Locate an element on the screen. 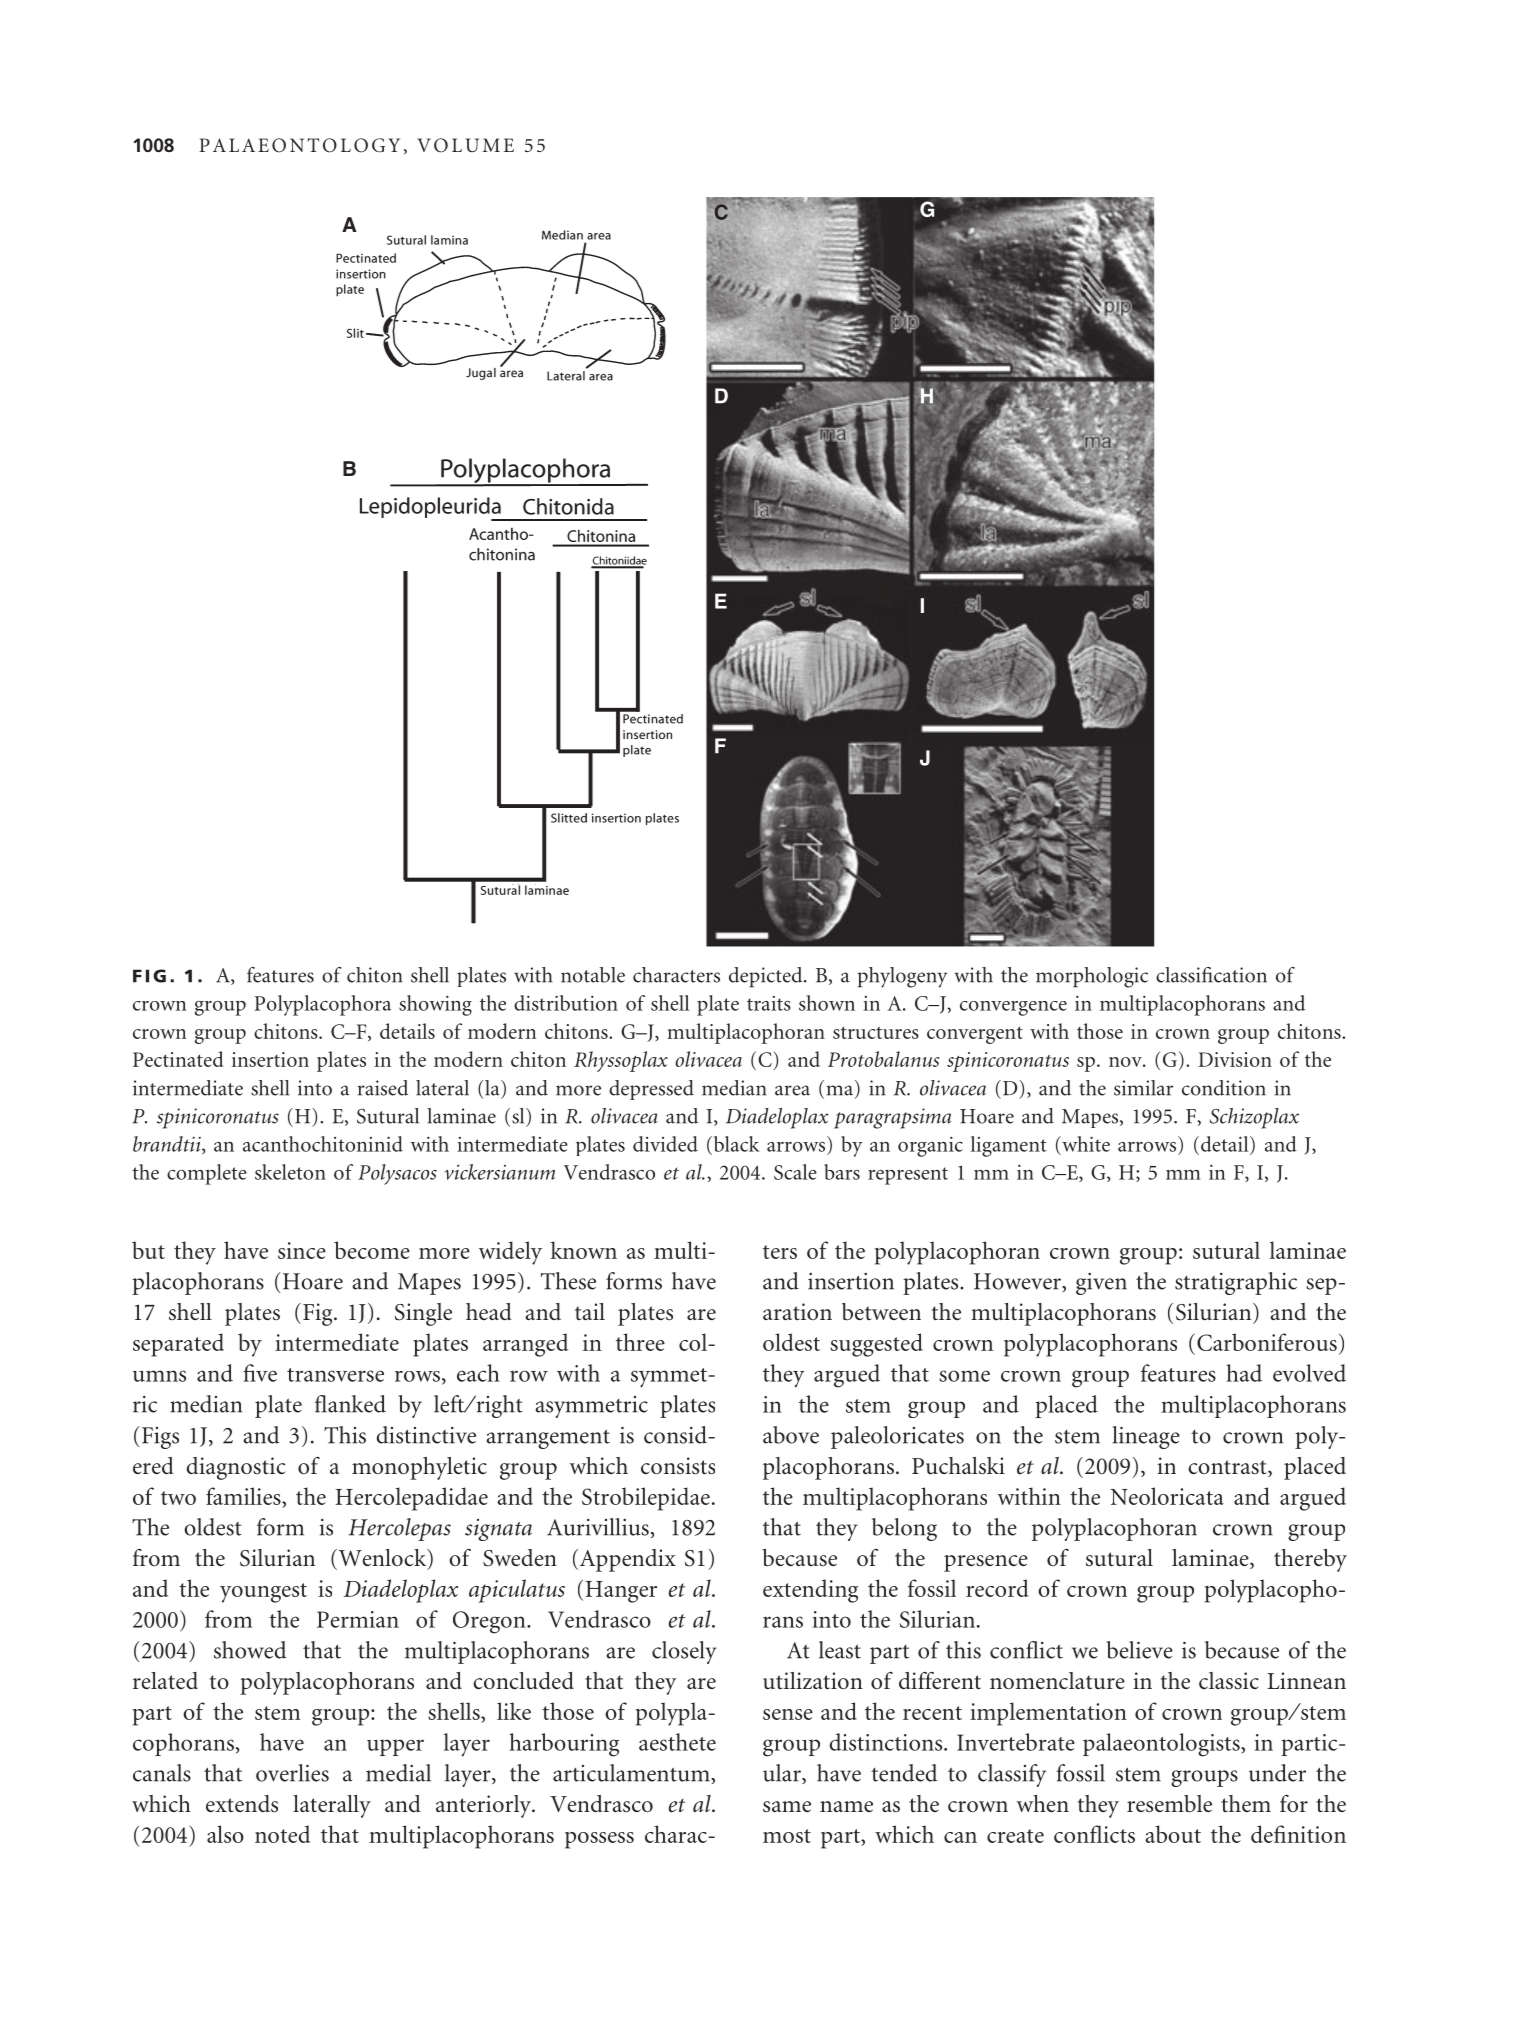  VOLUME is located at coordinates (465, 145).
